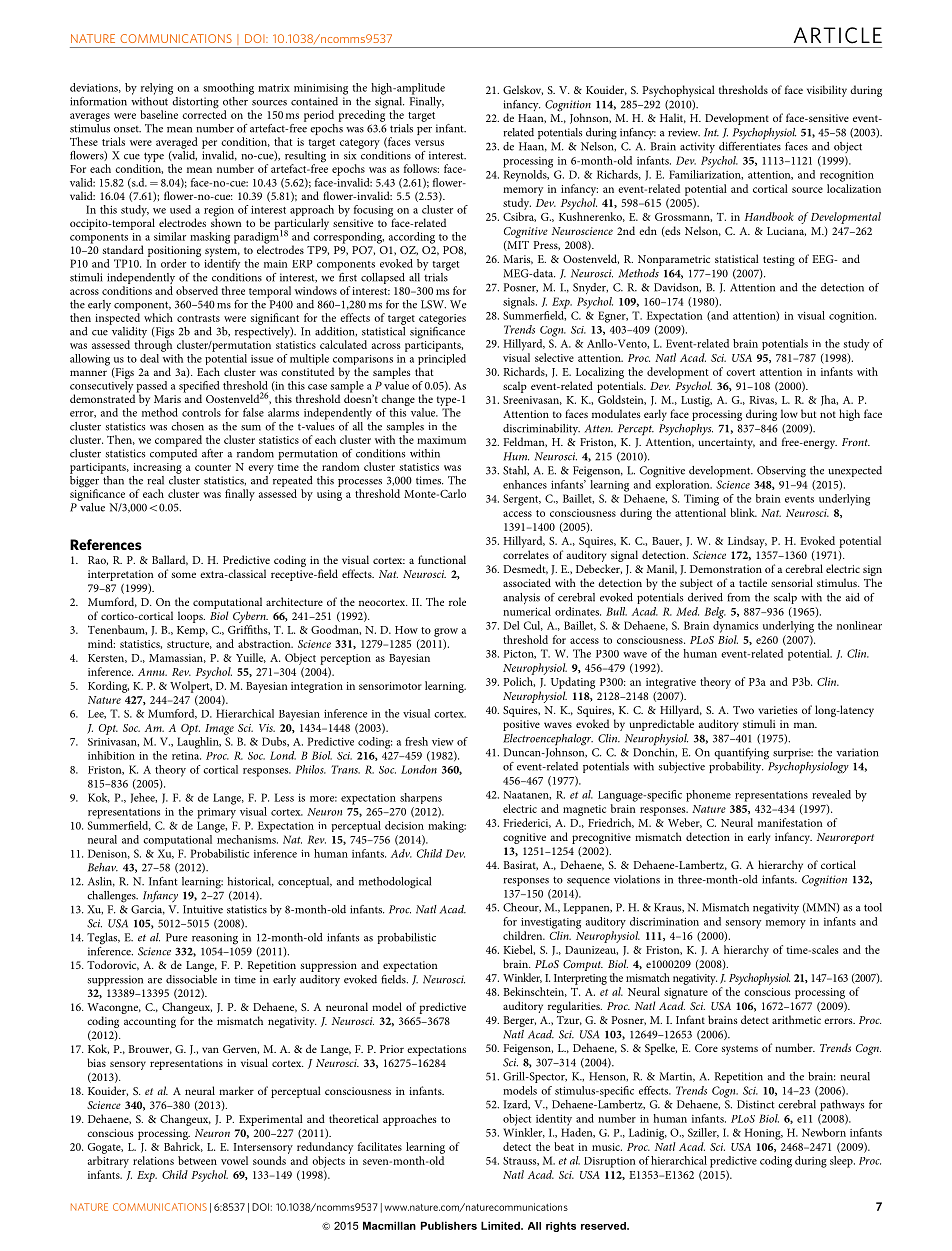  Describe the element at coordinates (197, 1160) in the image. I see `between` at that location.
